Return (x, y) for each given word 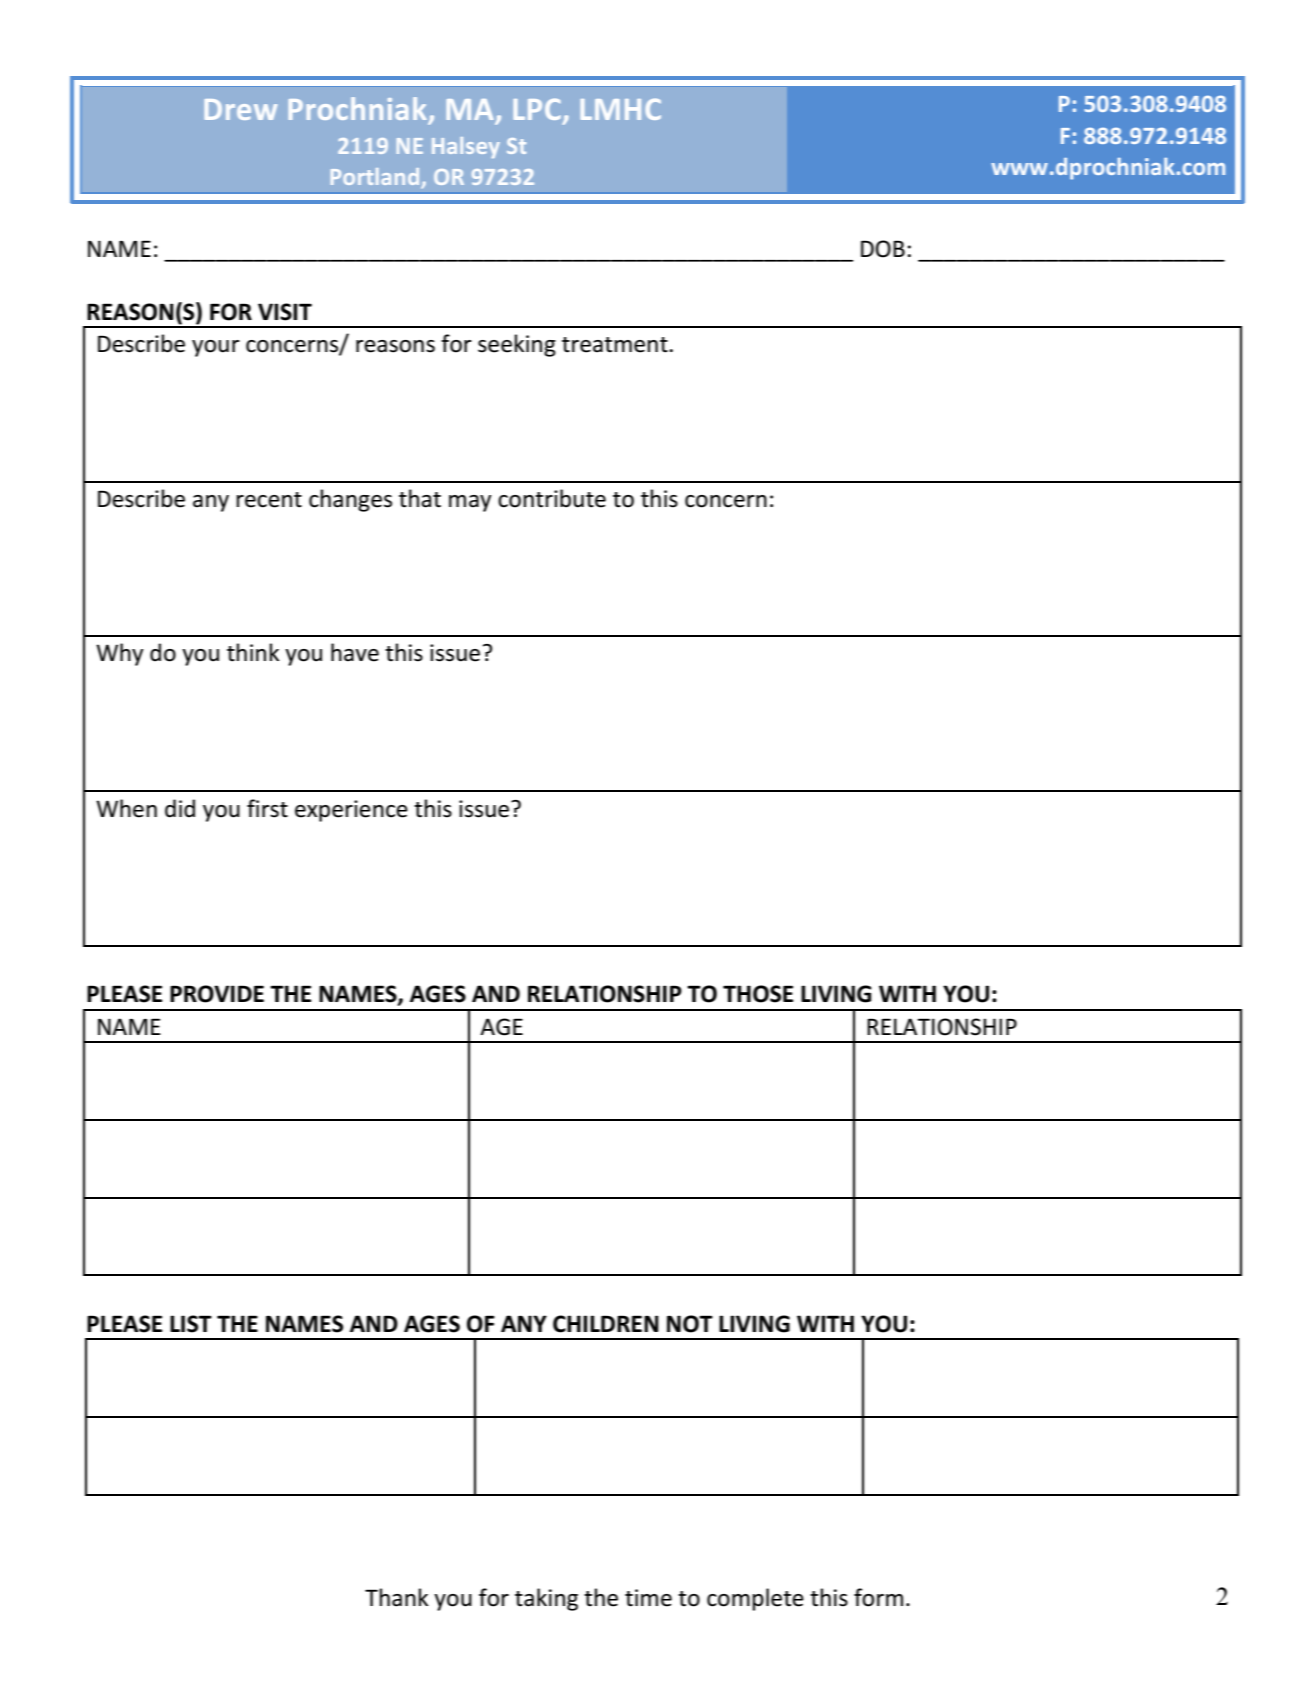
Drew (240, 109)
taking (546, 1599)
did (180, 808)
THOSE (758, 994)
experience (351, 811)
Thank (396, 1597)
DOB (883, 249)
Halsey (466, 147)
